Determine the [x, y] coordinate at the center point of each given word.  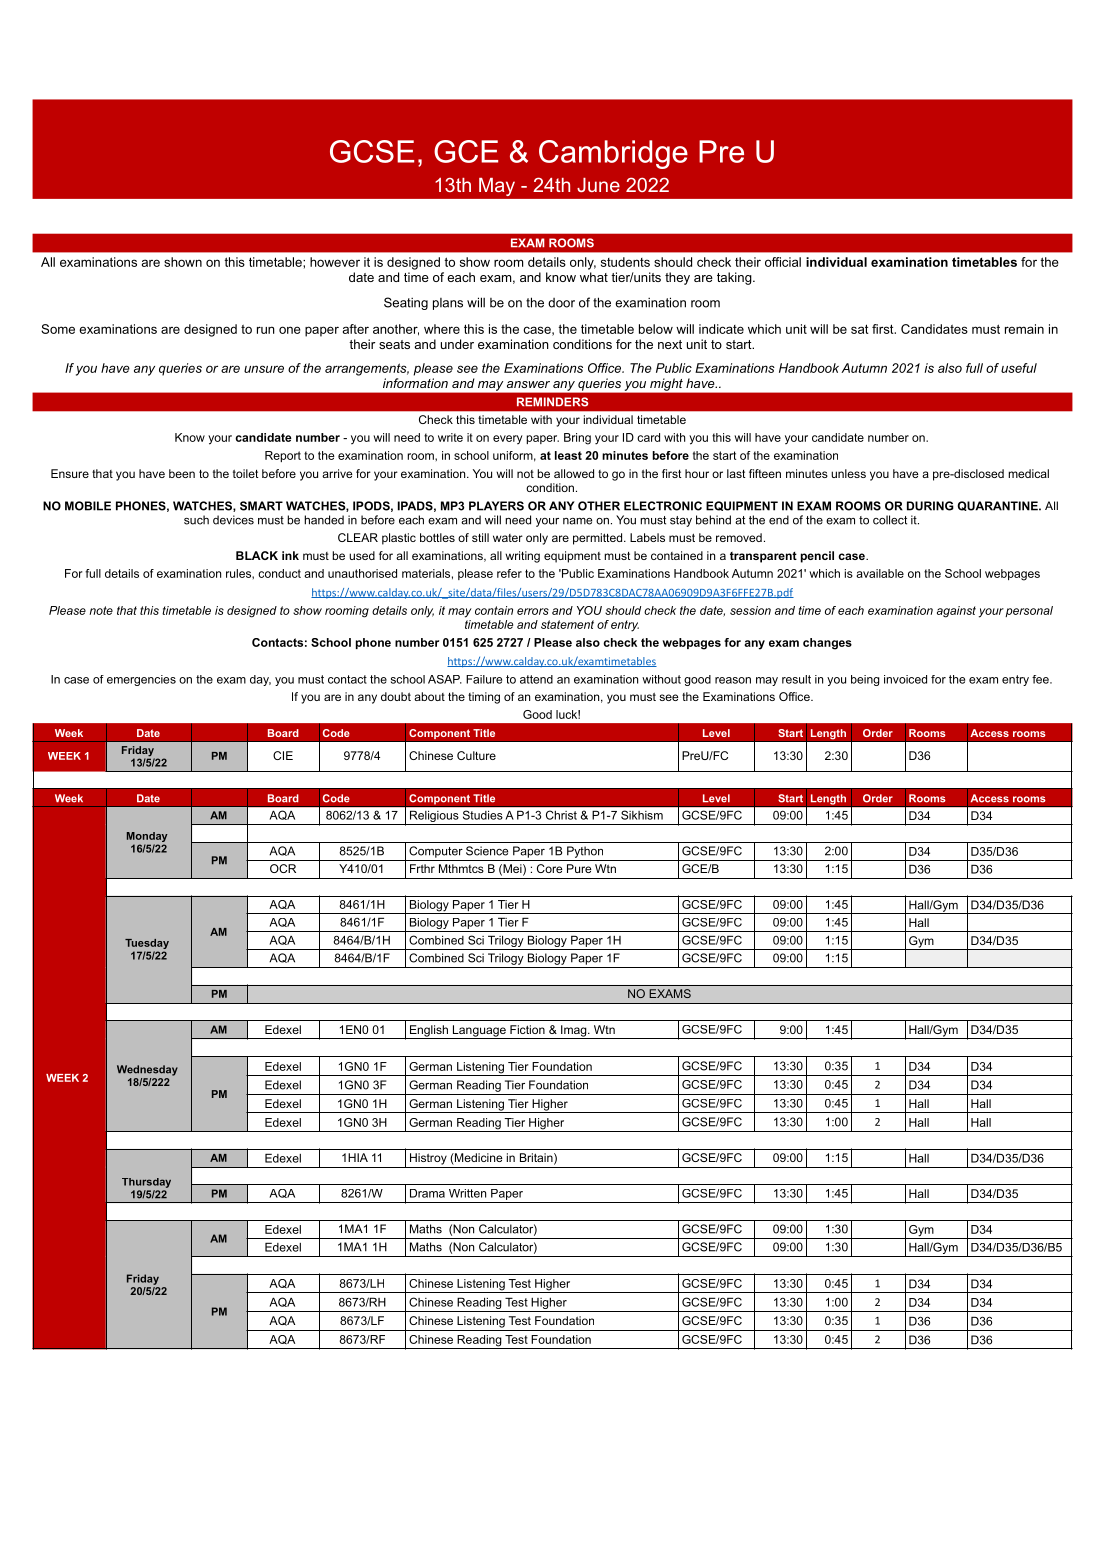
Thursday [146, 1183]
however [335, 262]
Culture [476, 755]
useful [1019, 368]
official [783, 262]
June [598, 185]
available [880, 573]
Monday [147, 837]
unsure [264, 369]
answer [528, 384]
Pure [579, 868]
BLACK [257, 555]
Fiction [527, 1029]
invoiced [905, 679]
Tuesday [147, 945]
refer [509, 573]
